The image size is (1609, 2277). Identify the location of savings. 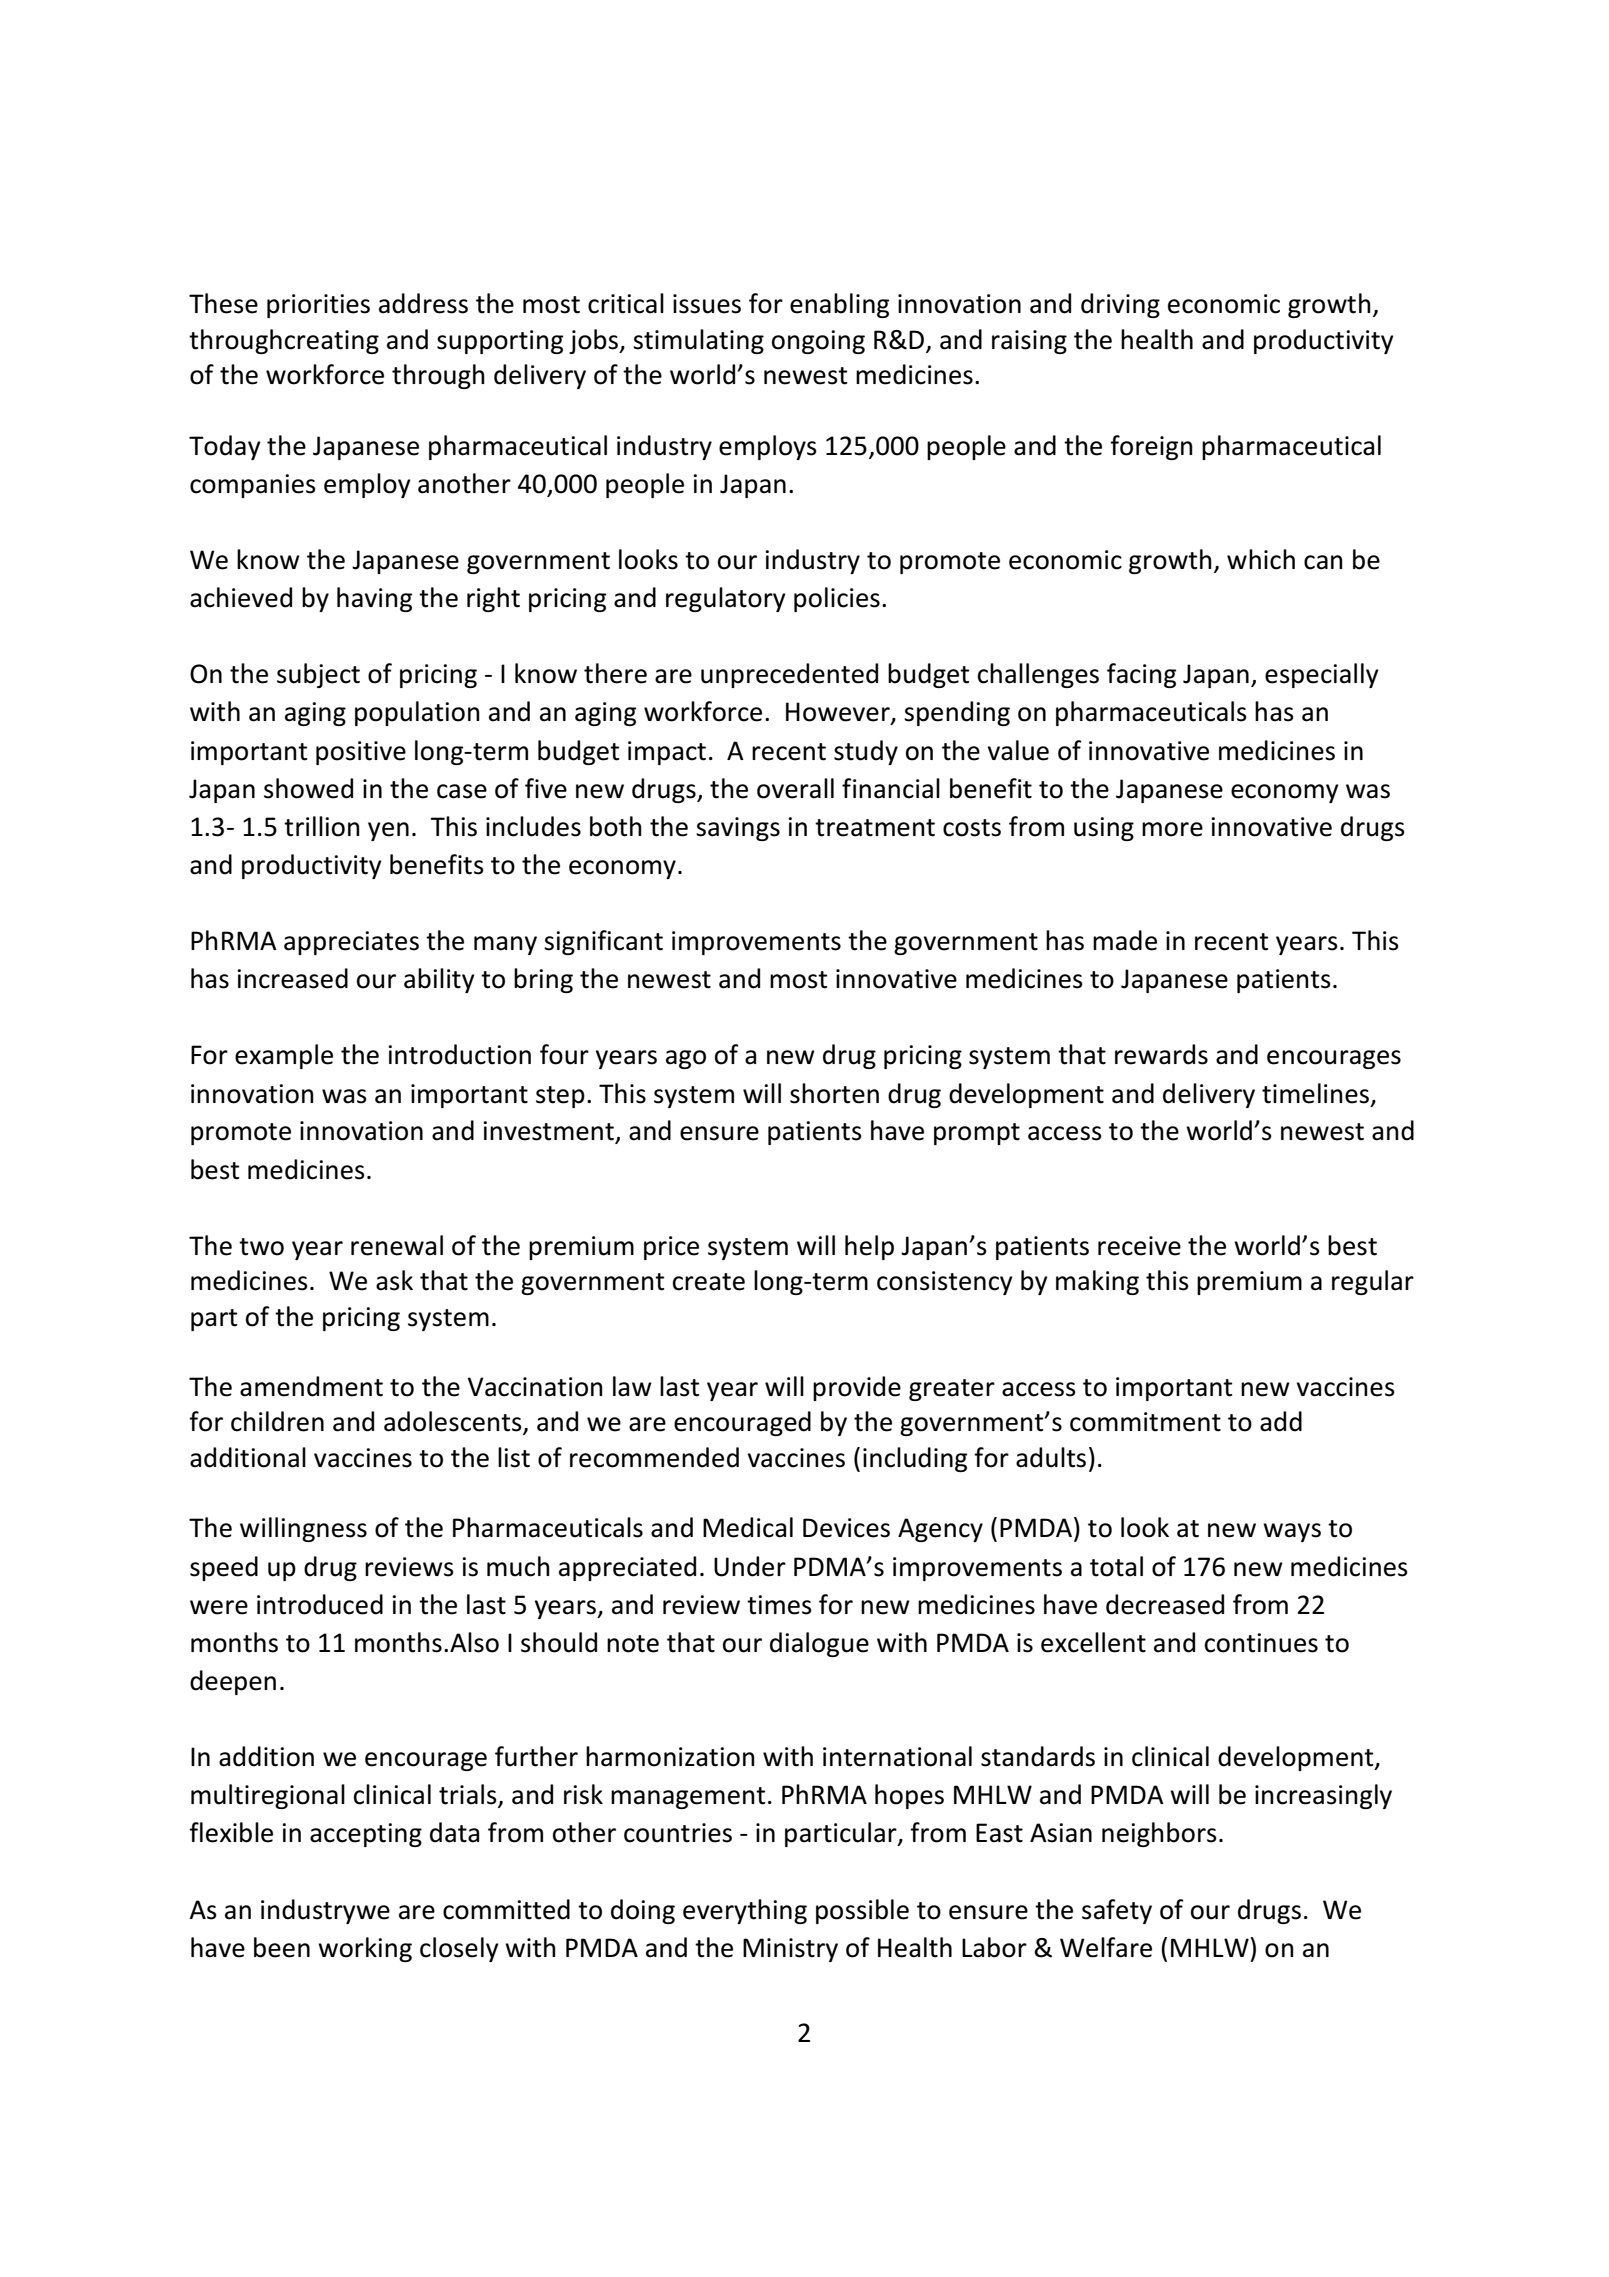
(738, 829).
